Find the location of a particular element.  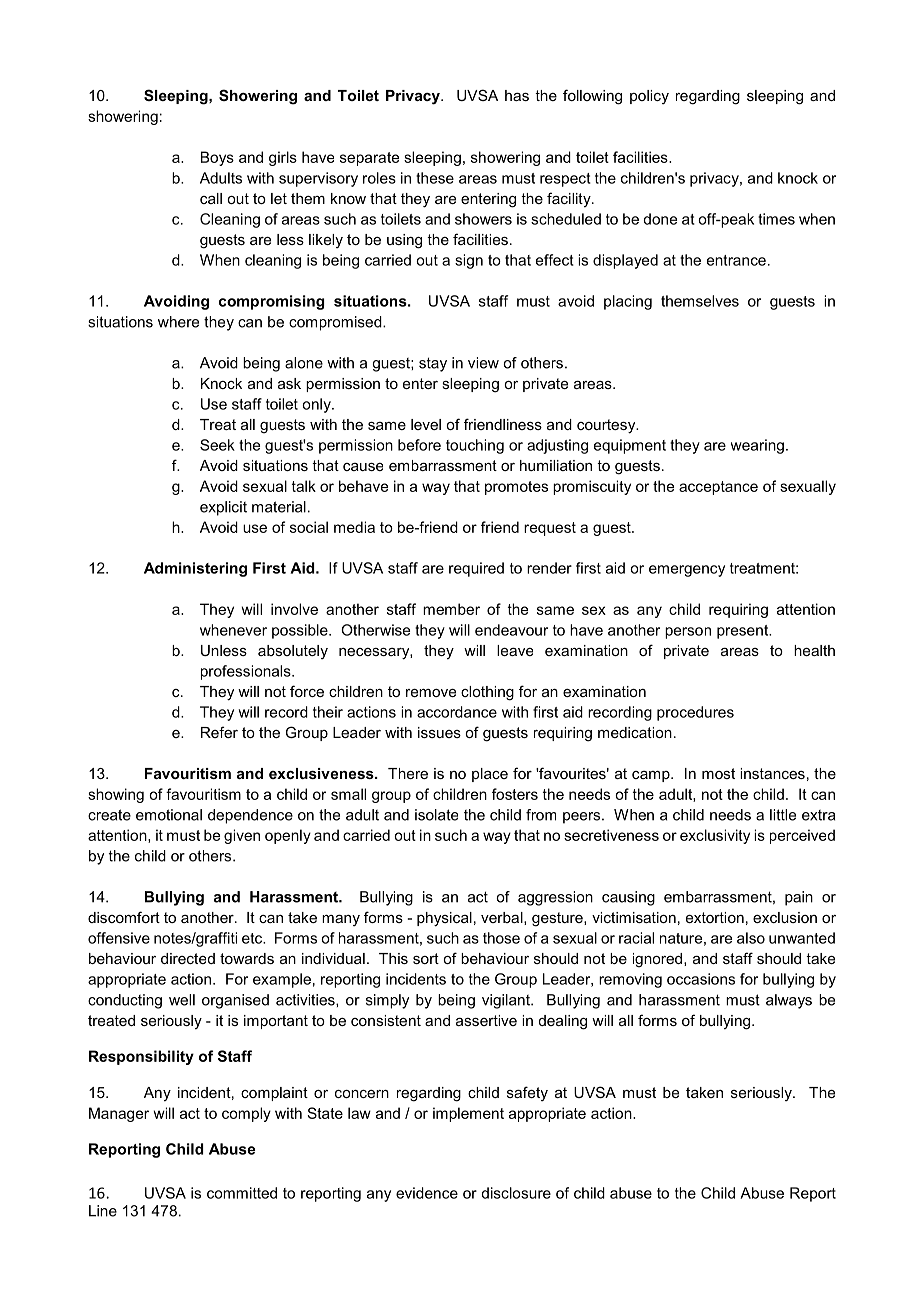

always is located at coordinates (789, 1001).
